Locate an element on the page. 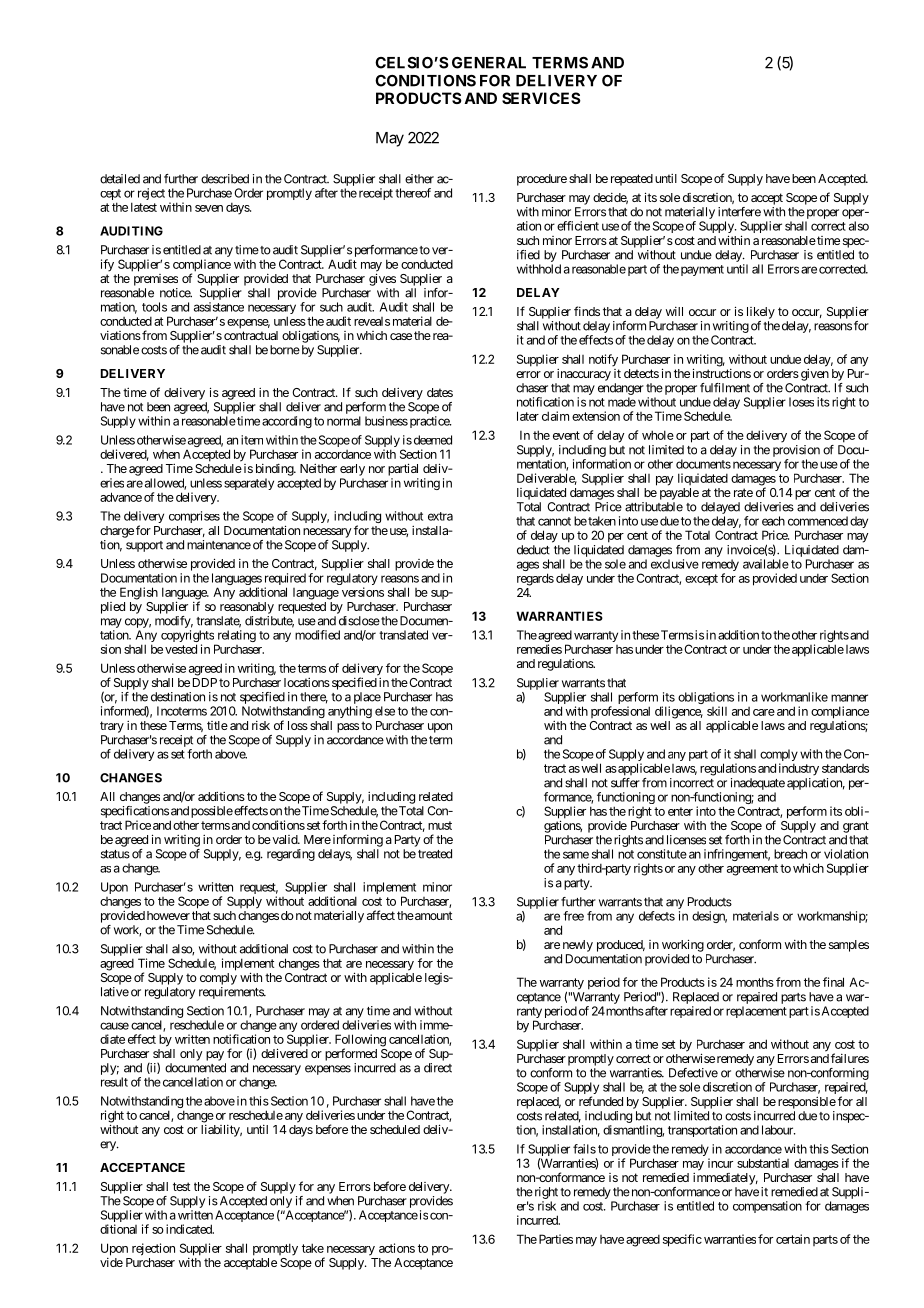 This document has height=1308, width=924. result is located at coordinates (114, 1082).
